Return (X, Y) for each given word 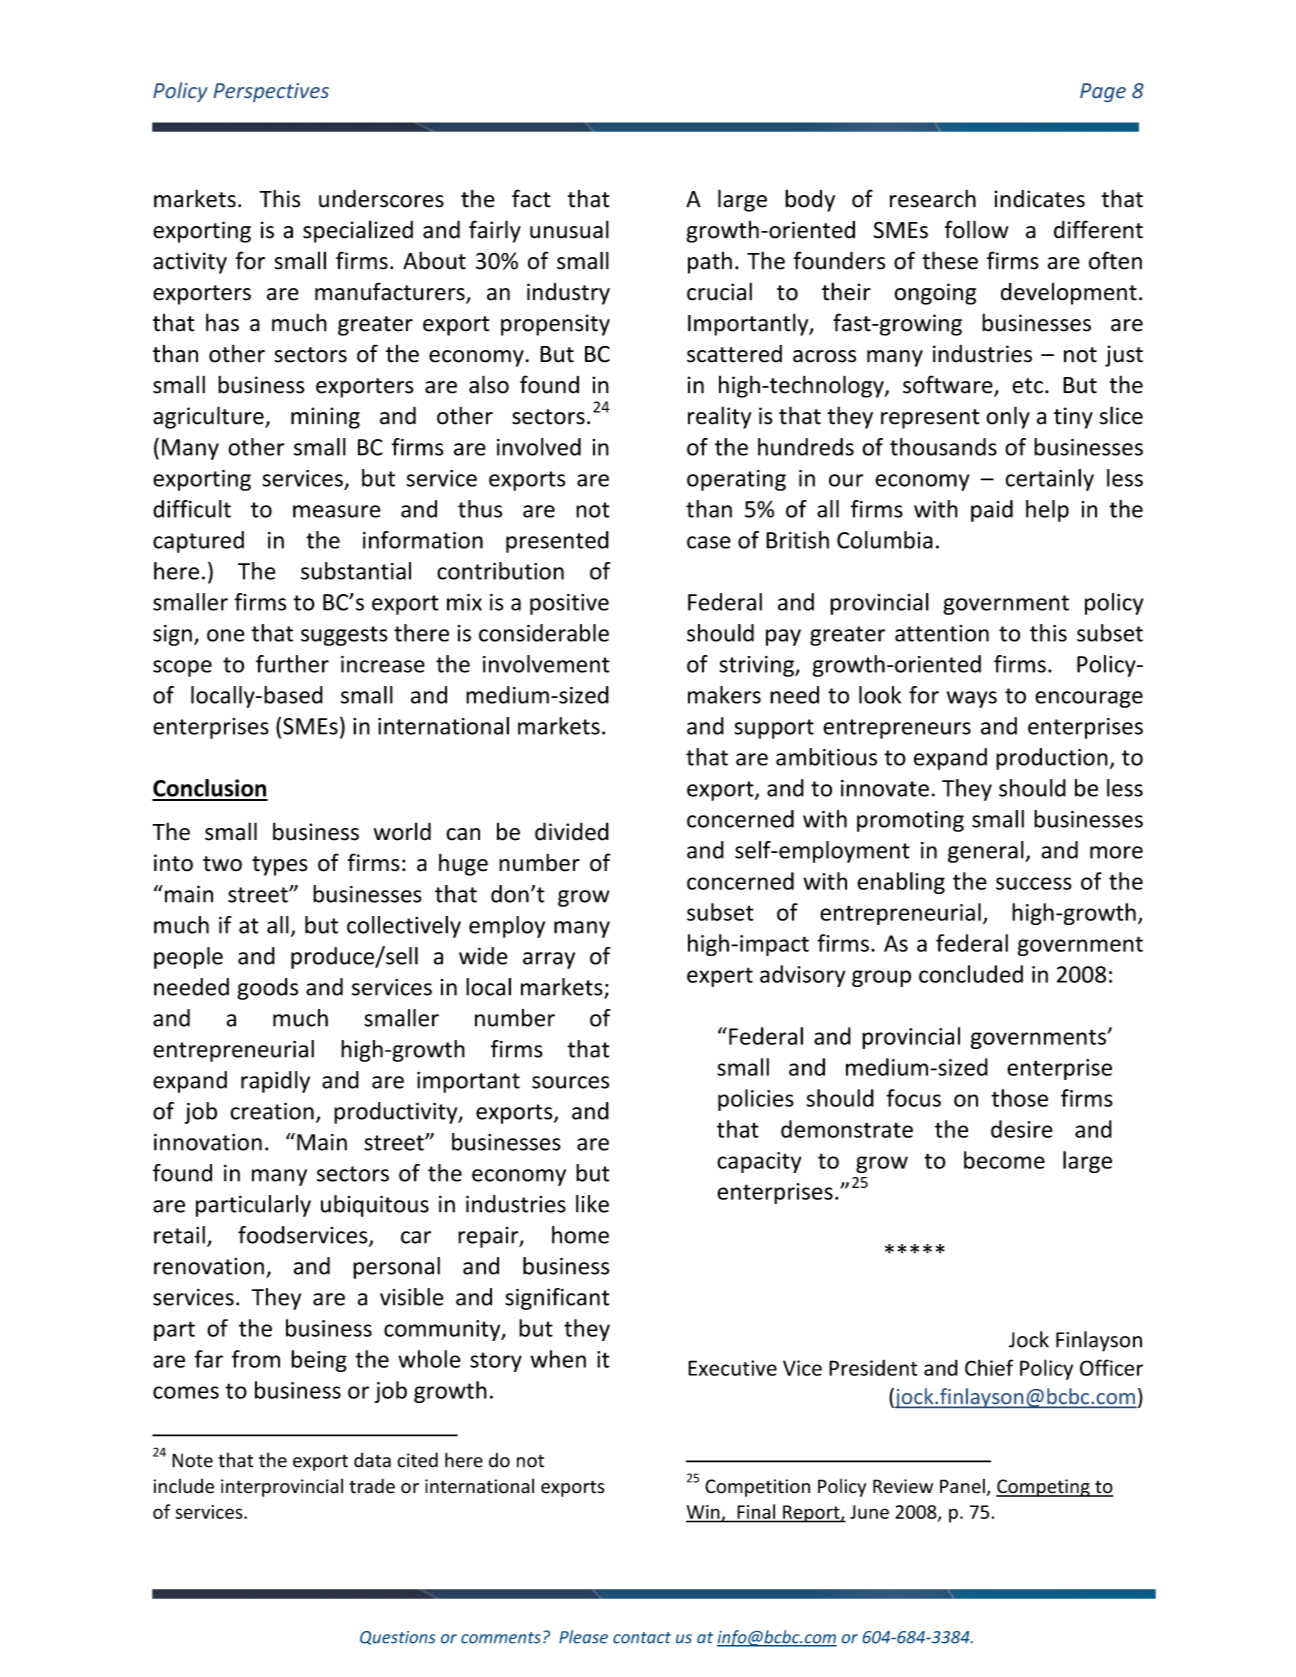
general (986, 852)
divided (572, 831)
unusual (569, 229)
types (280, 866)
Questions (398, 1638)
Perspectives (271, 92)
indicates (1039, 199)
